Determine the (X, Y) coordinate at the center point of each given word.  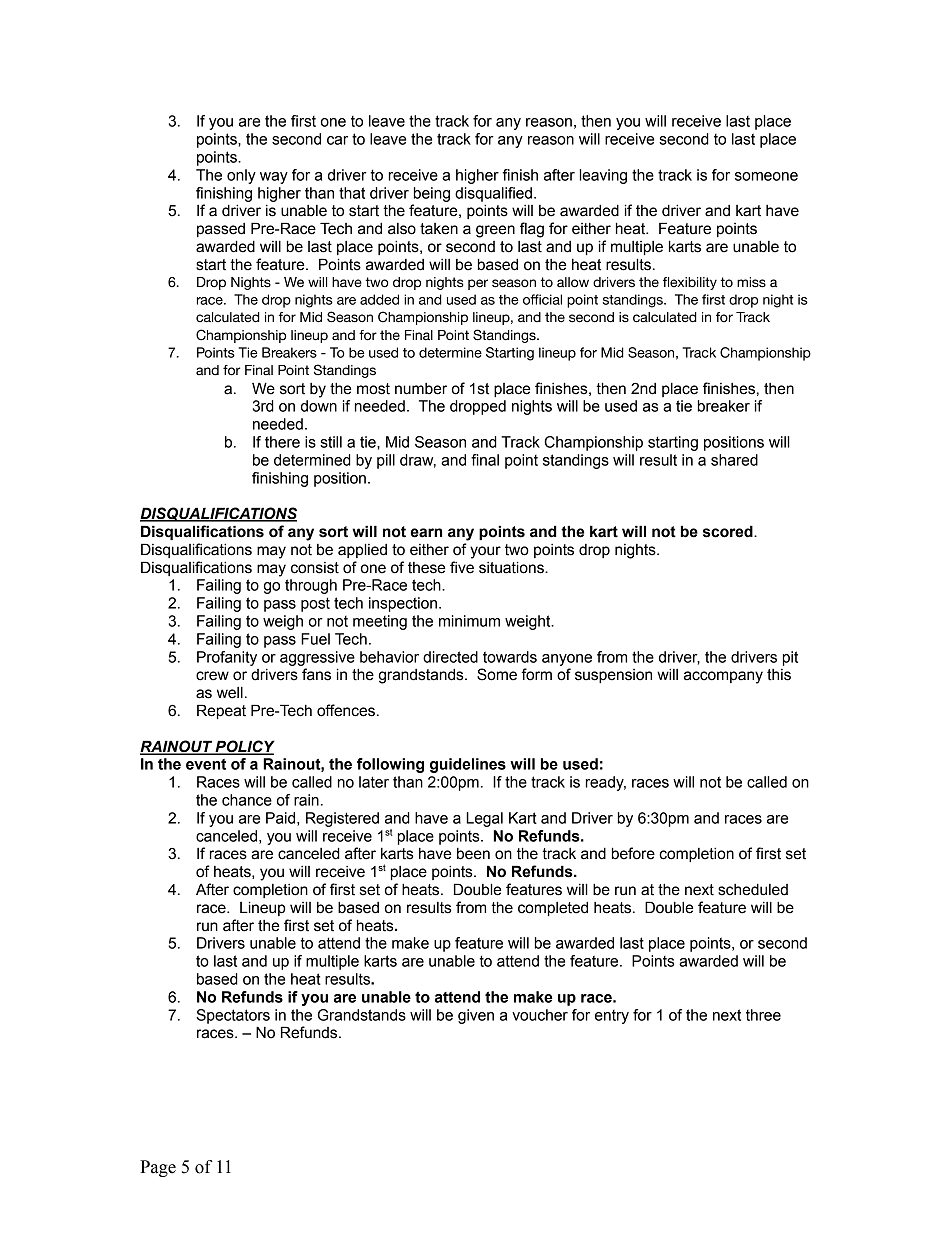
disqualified (493, 194)
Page (158, 1168)
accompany (723, 677)
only (241, 176)
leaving (603, 176)
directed (450, 657)
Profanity (227, 658)
